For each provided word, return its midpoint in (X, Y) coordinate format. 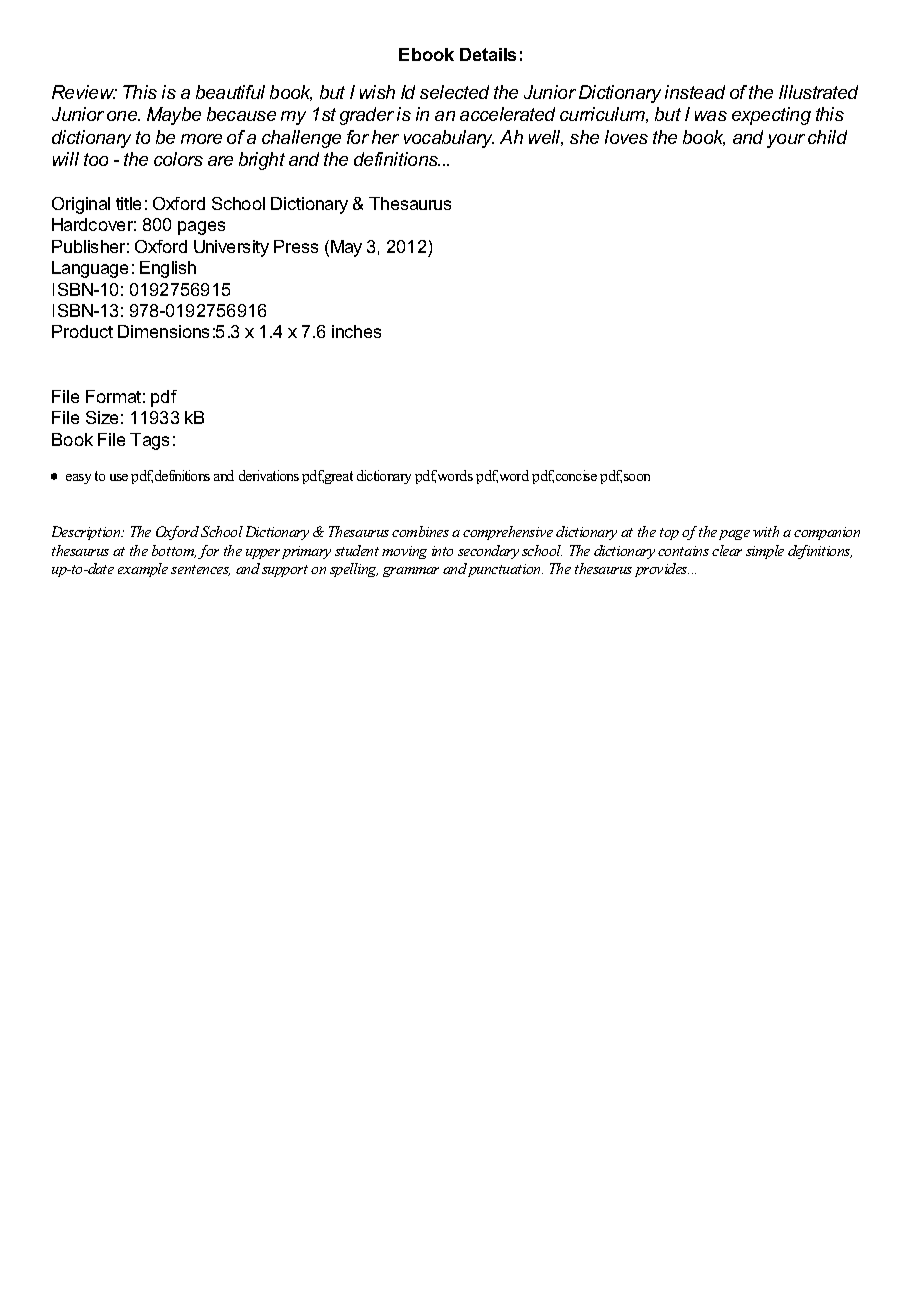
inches (356, 331)
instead (695, 92)
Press (296, 246)
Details (488, 54)
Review (84, 92)
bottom (174, 551)
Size (102, 417)
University (231, 248)
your (786, 141)
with (766, 531)
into (442, 551)
